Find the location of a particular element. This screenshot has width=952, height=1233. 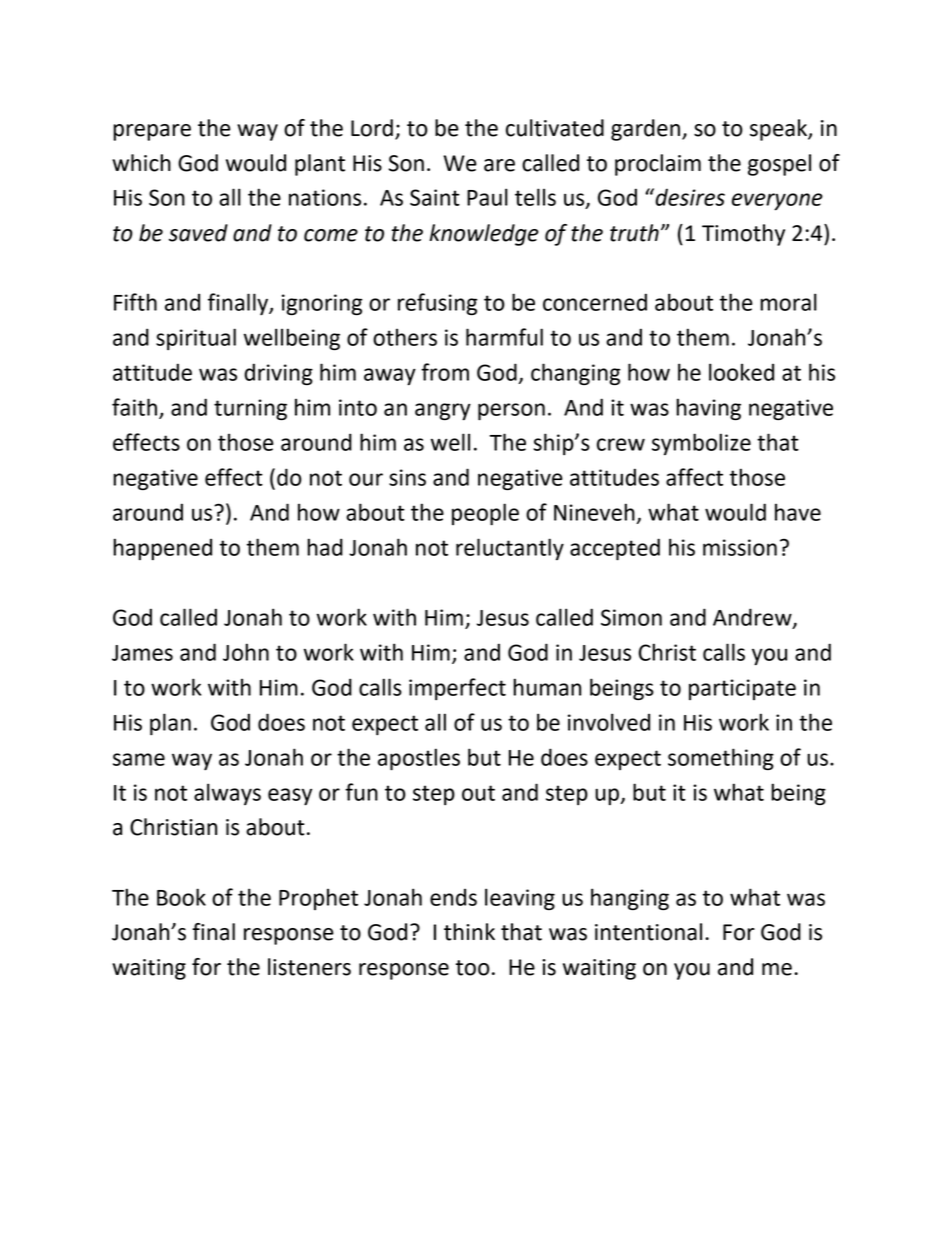

from is located at coordinates (445, 372).
